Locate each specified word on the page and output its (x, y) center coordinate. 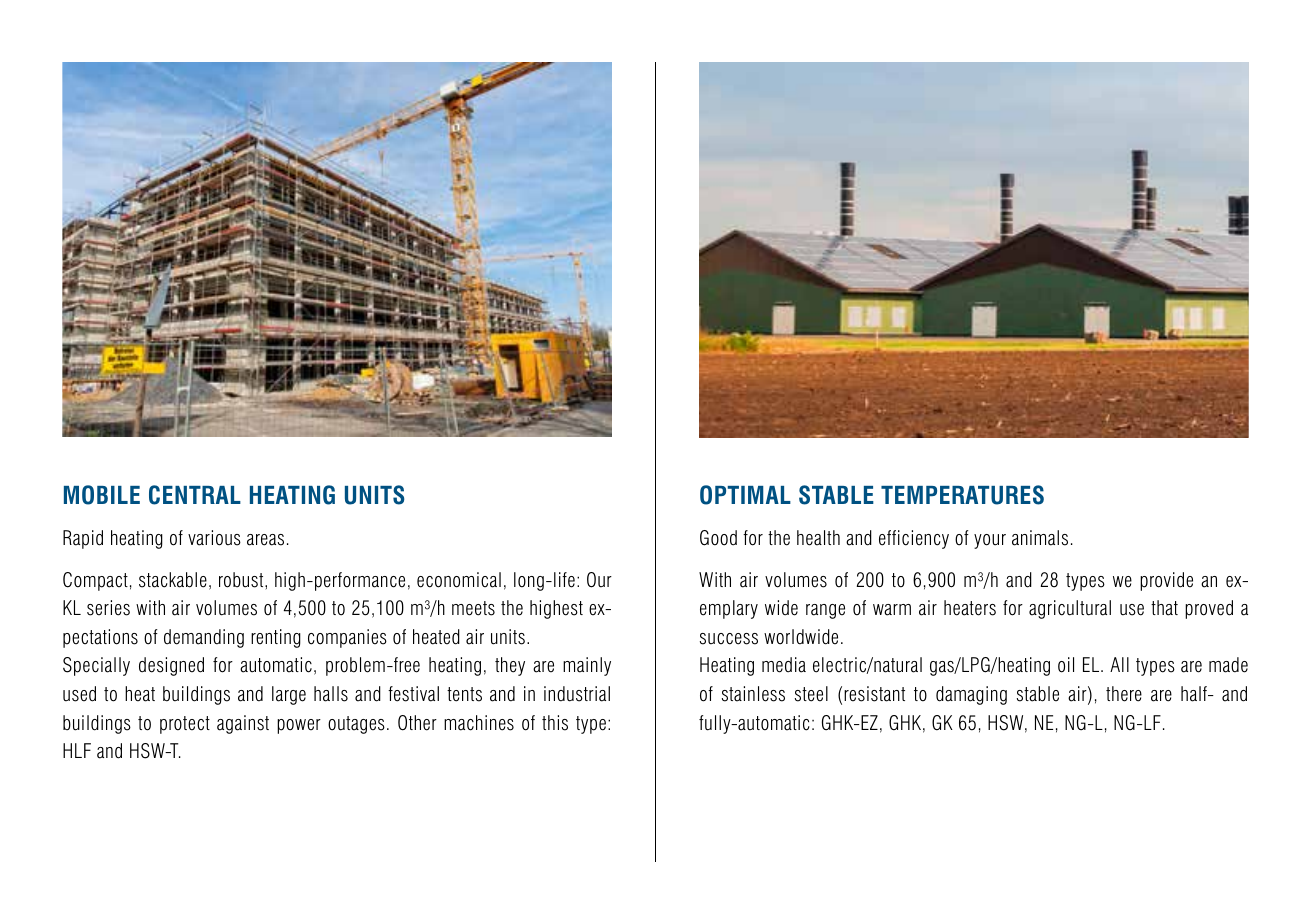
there (1124, 694)
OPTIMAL (745, 495)
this (555, 723)
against (243, 724)
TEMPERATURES (962, 495)
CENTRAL (195, 495)
